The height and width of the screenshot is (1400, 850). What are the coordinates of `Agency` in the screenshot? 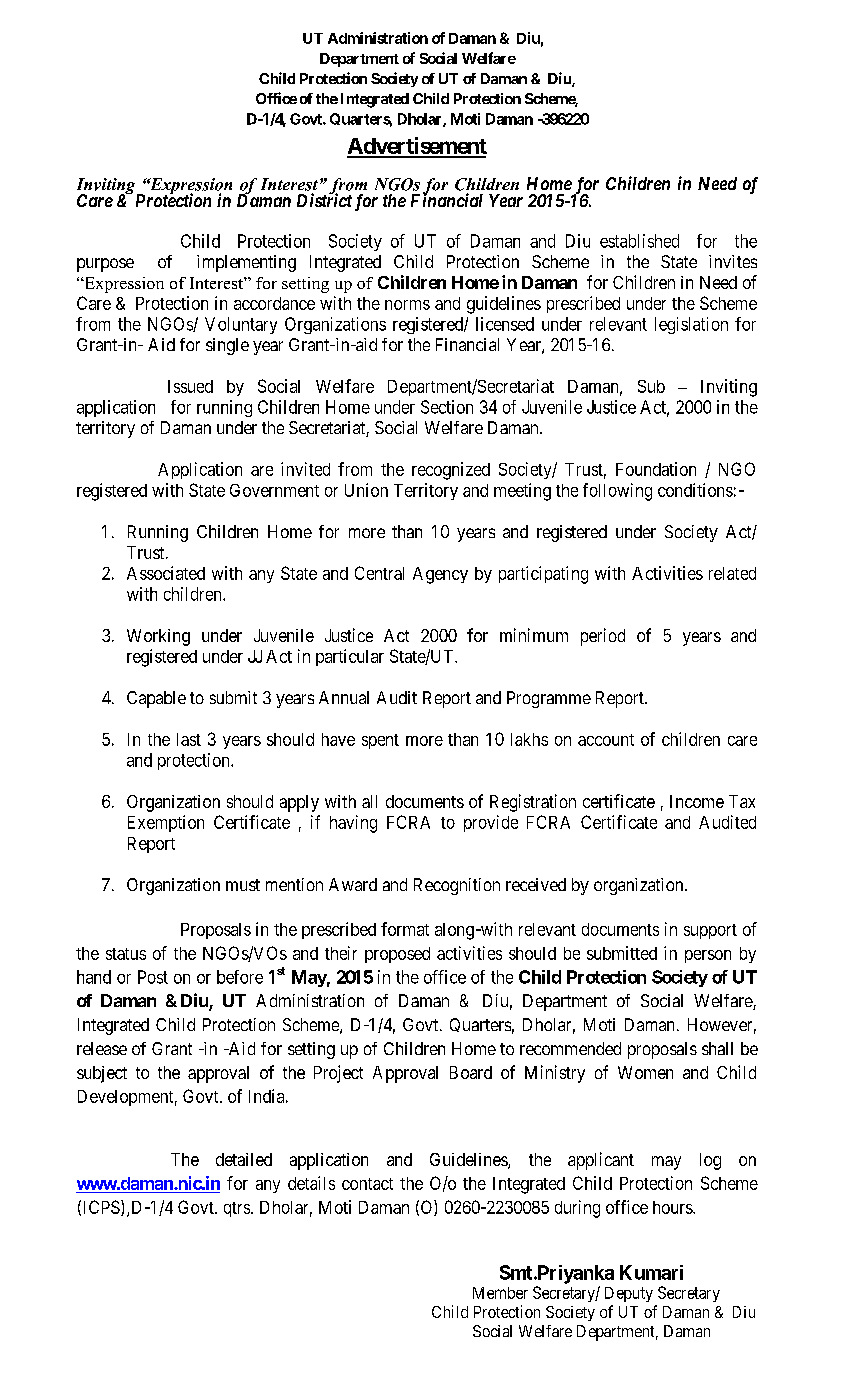 It's located at (440, 575).
